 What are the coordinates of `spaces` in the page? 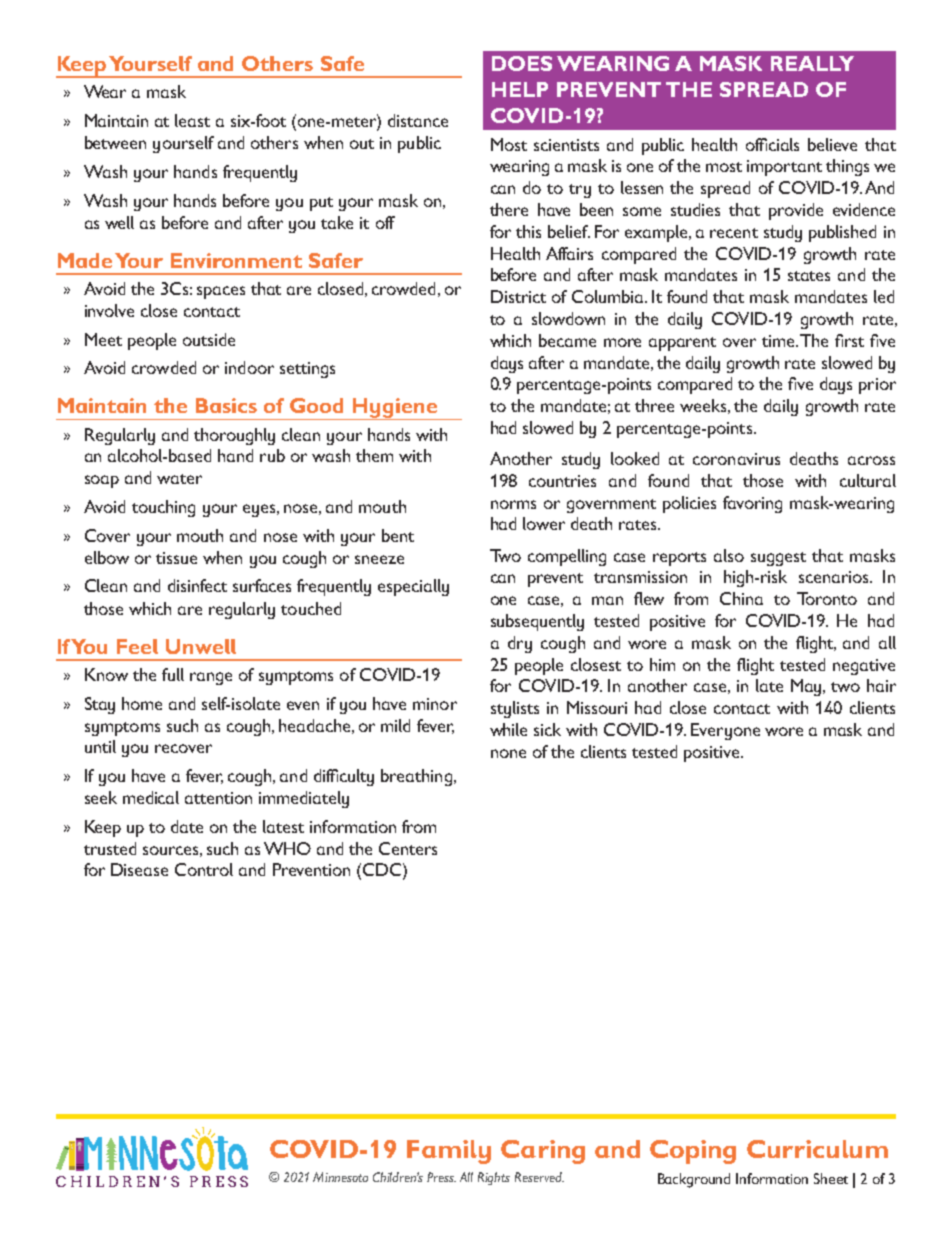 It's located at (221, 292).
